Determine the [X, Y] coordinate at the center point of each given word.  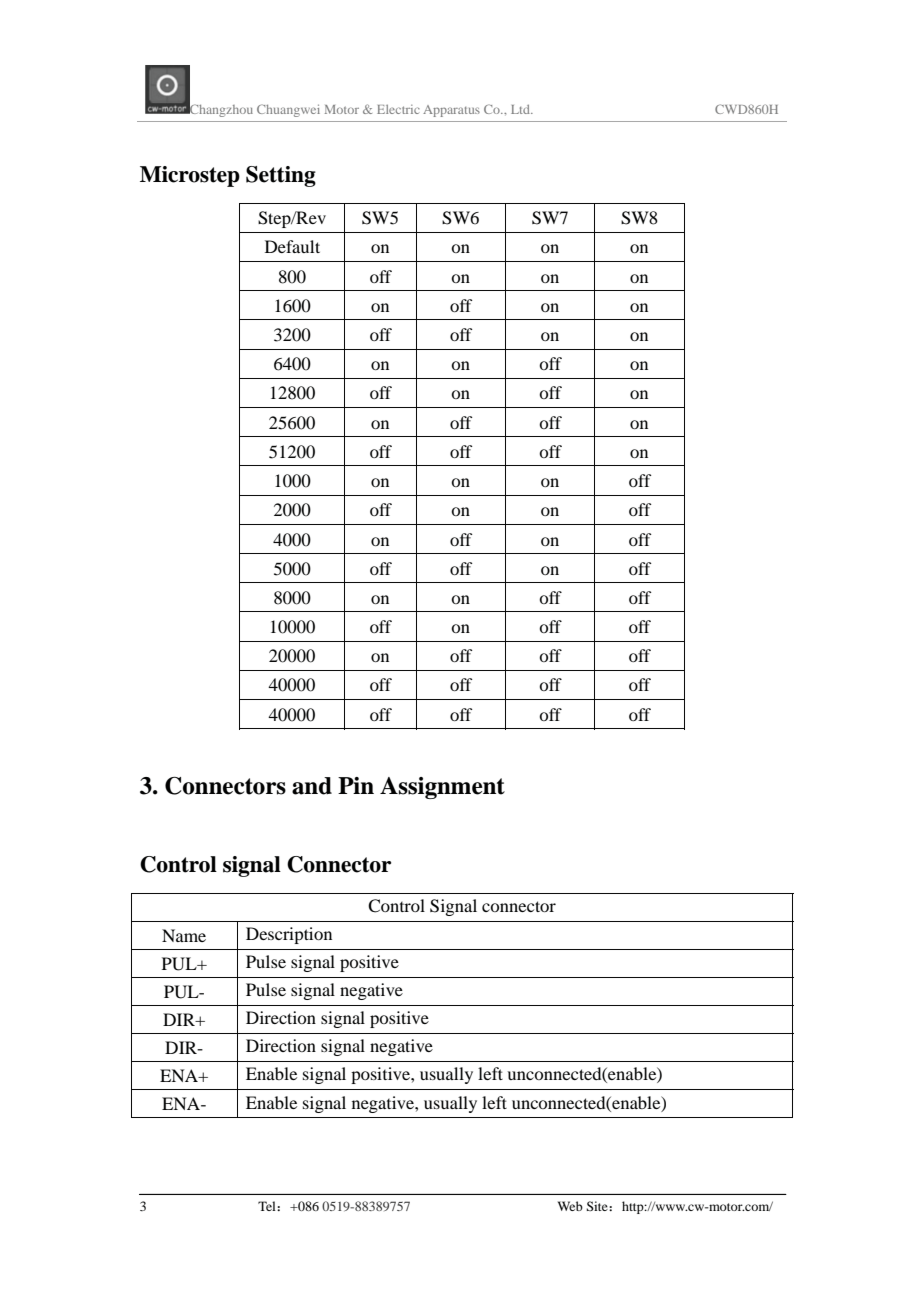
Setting [281, 176]
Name [184, 935]
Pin [356, 785]
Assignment [442, 788]
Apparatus [451, 111]
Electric [398, 109]
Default [292, 246]
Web [570, 1206]
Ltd [522, 109]
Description [289, 935]
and [312, 786]
